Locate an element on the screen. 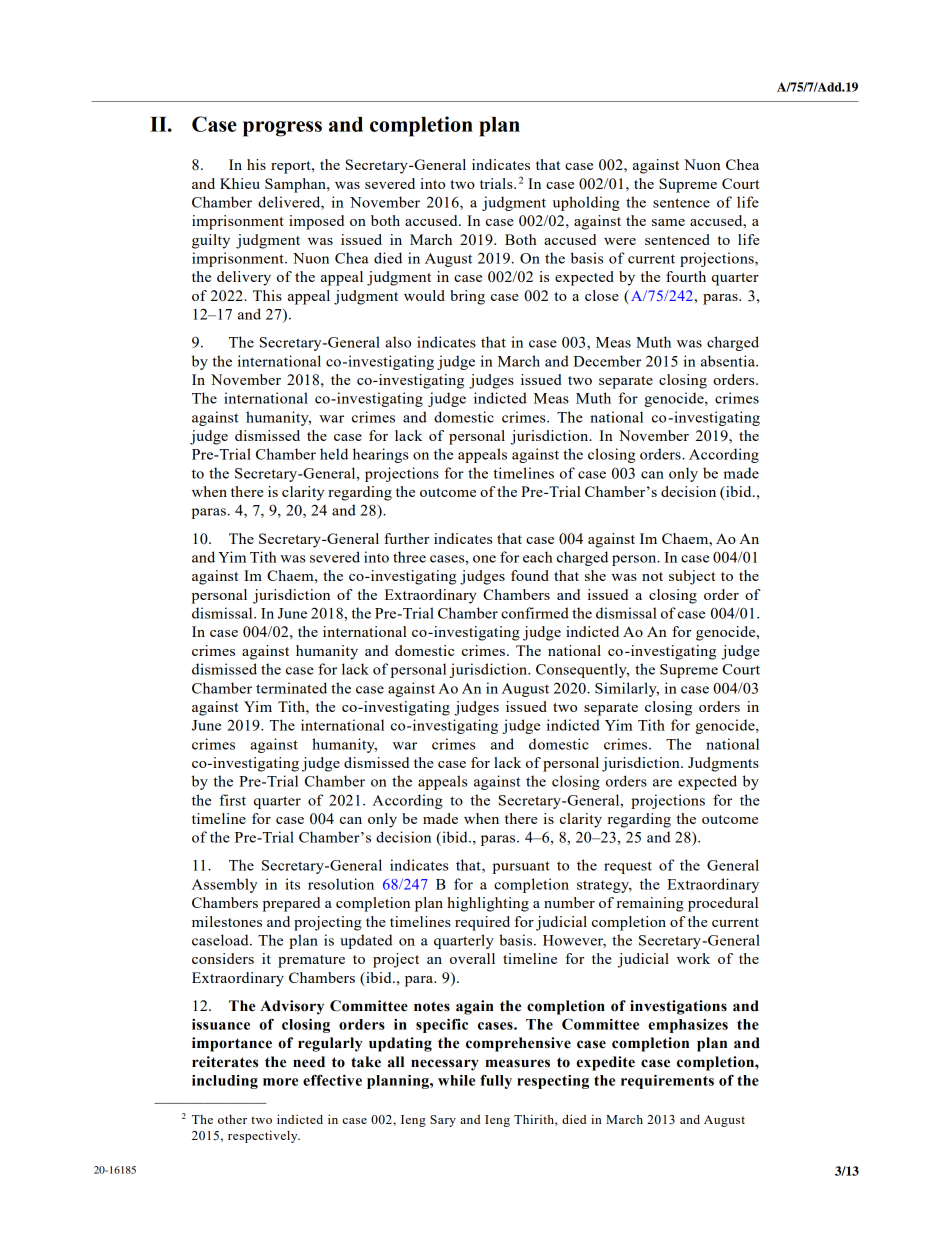 The height and width of the screenshot is (1233, 952). subject is located at coordinates (692, 577).
